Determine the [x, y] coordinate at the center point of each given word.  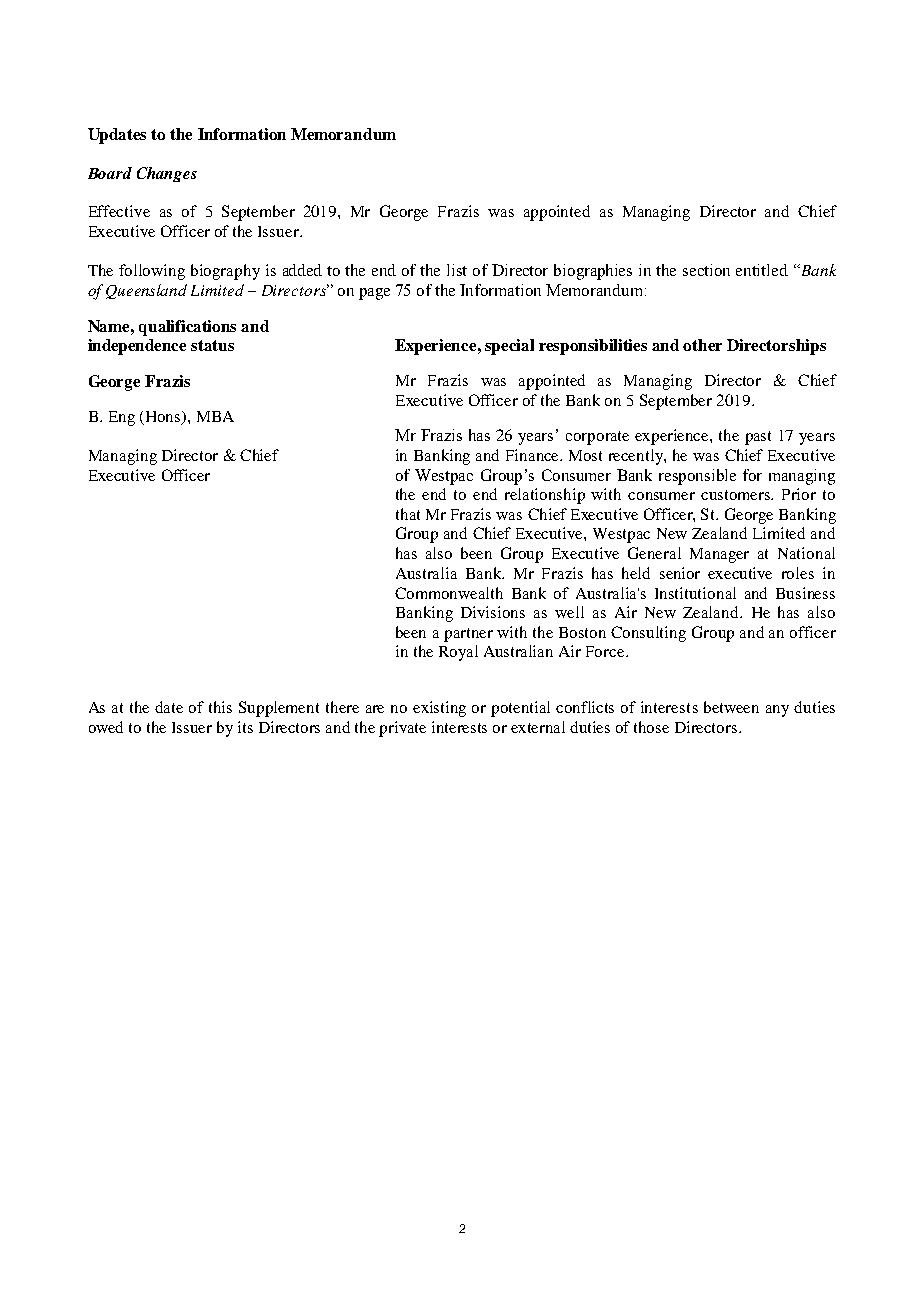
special [509, 347]
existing [439, 709]
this [220, 707]
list [457, 270]
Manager [719, 555]
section [706, 270]
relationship [545, 496]
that [408, 514]
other [702, 345]
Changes [167, 174]
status [212, 345]
